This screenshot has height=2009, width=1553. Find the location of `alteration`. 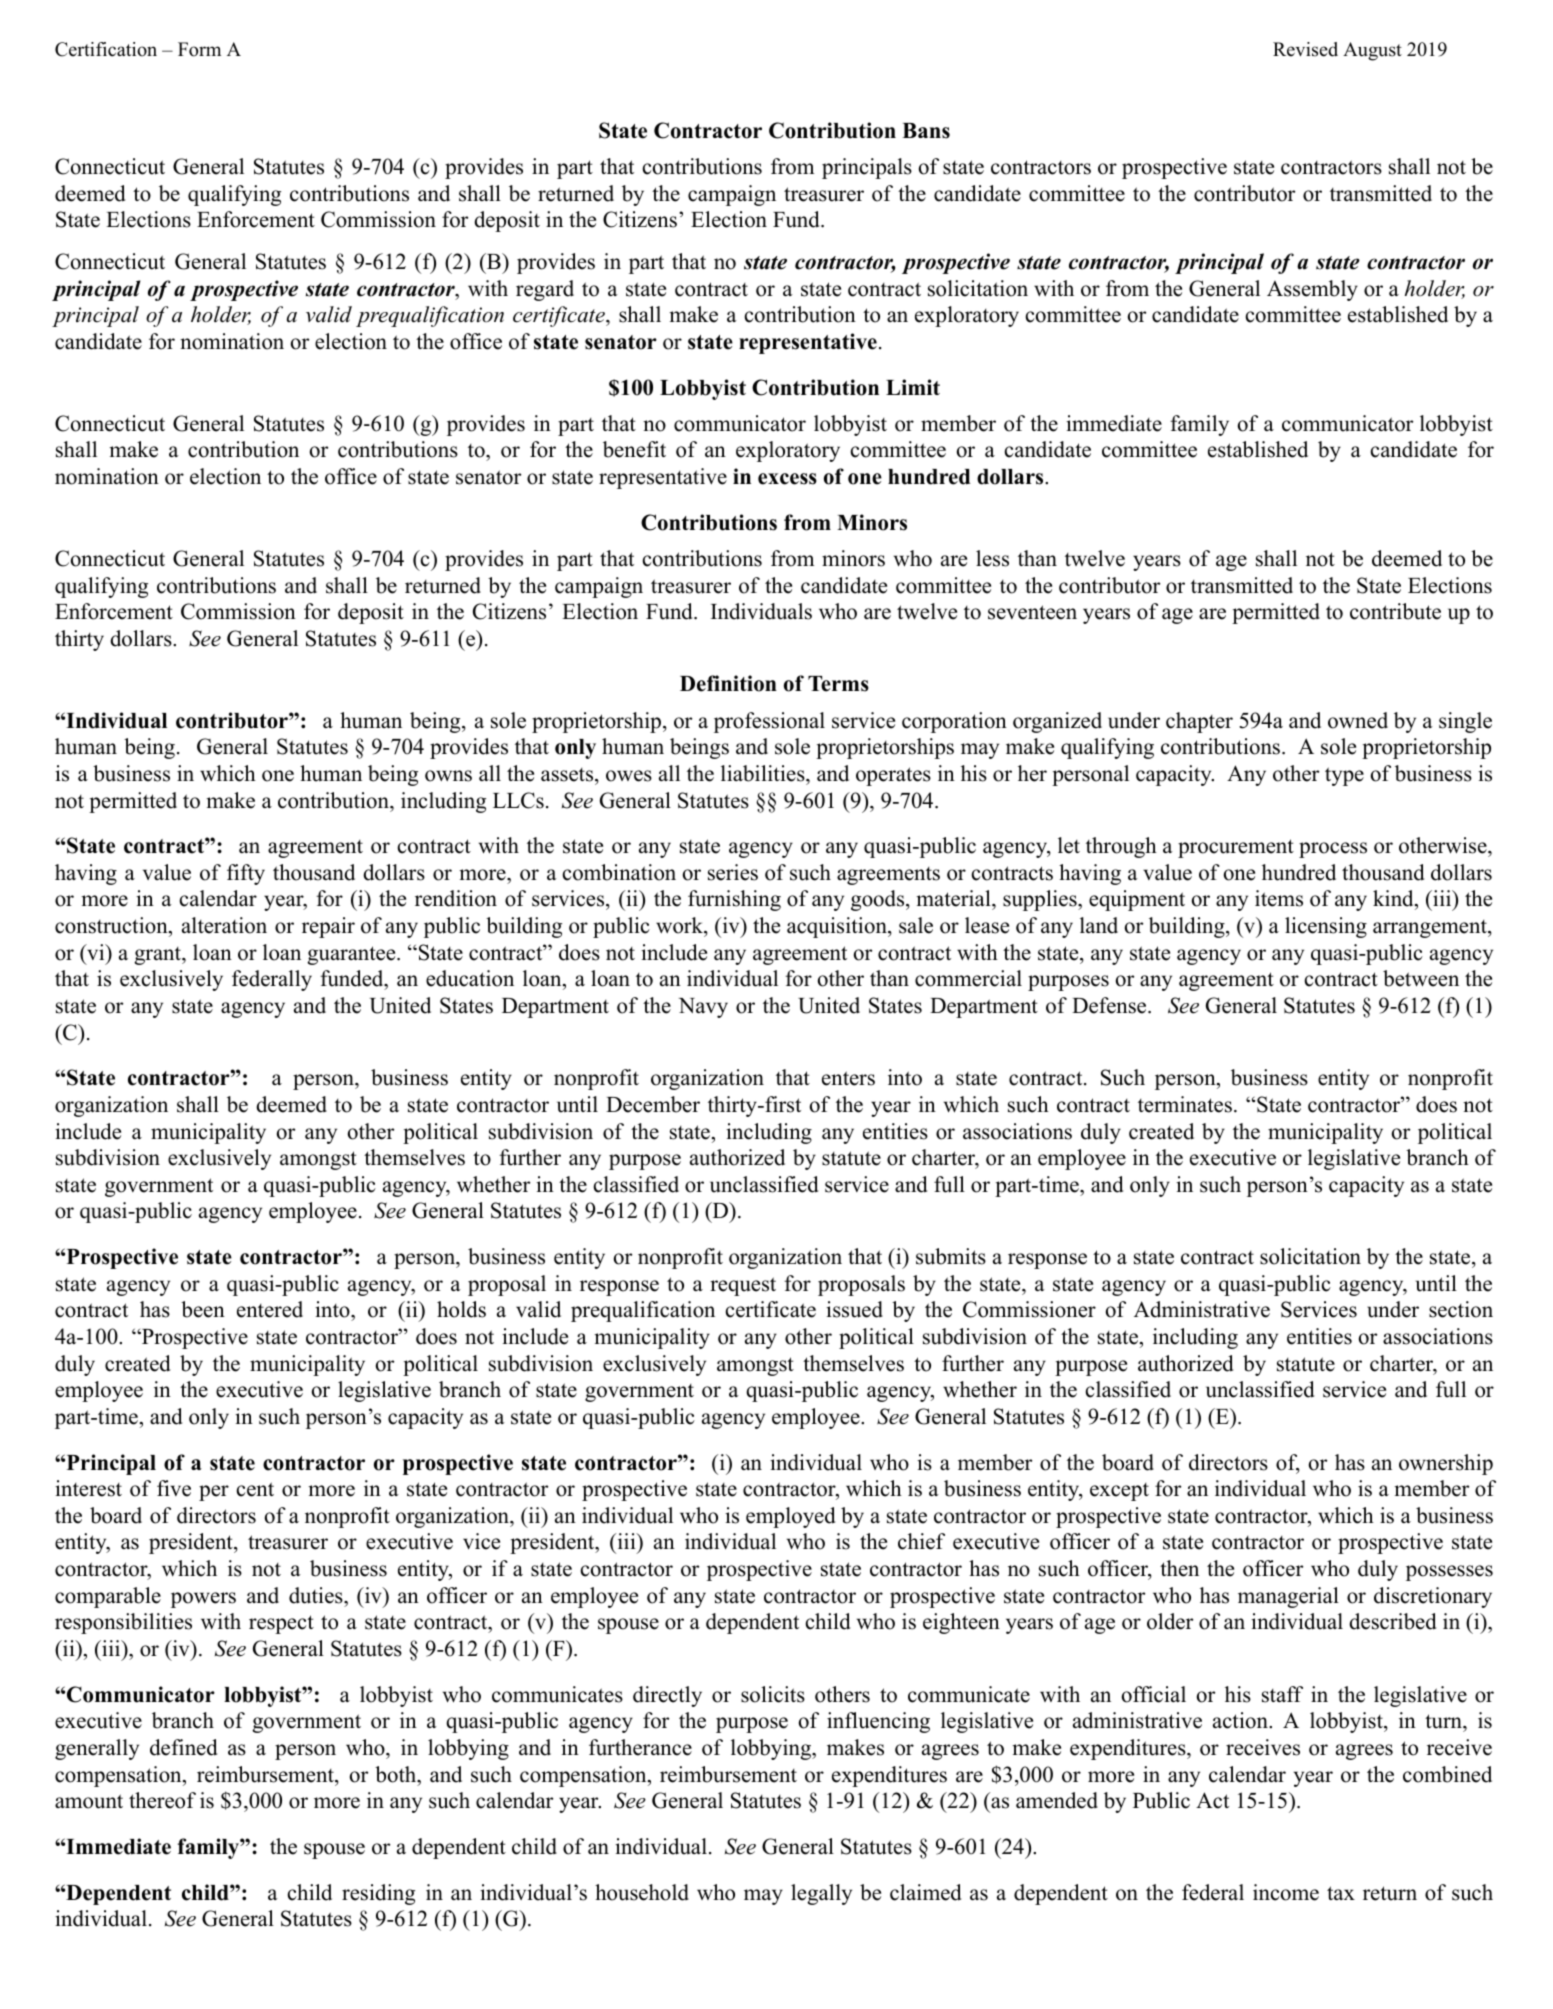

alteration is located at coordinates (224, 925).
